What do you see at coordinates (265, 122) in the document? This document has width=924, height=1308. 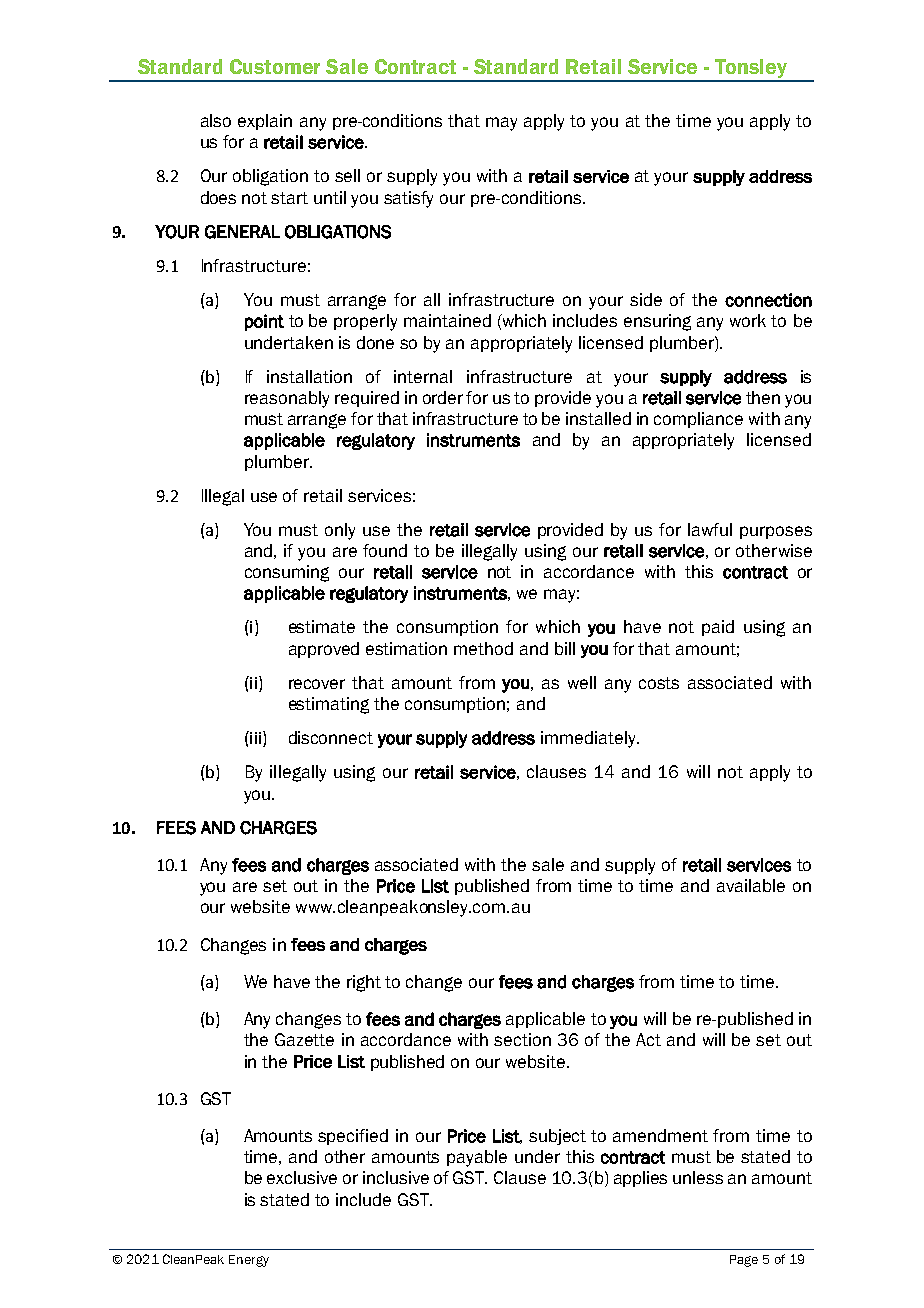 I see `explain` at bounding box center [265, 122].
